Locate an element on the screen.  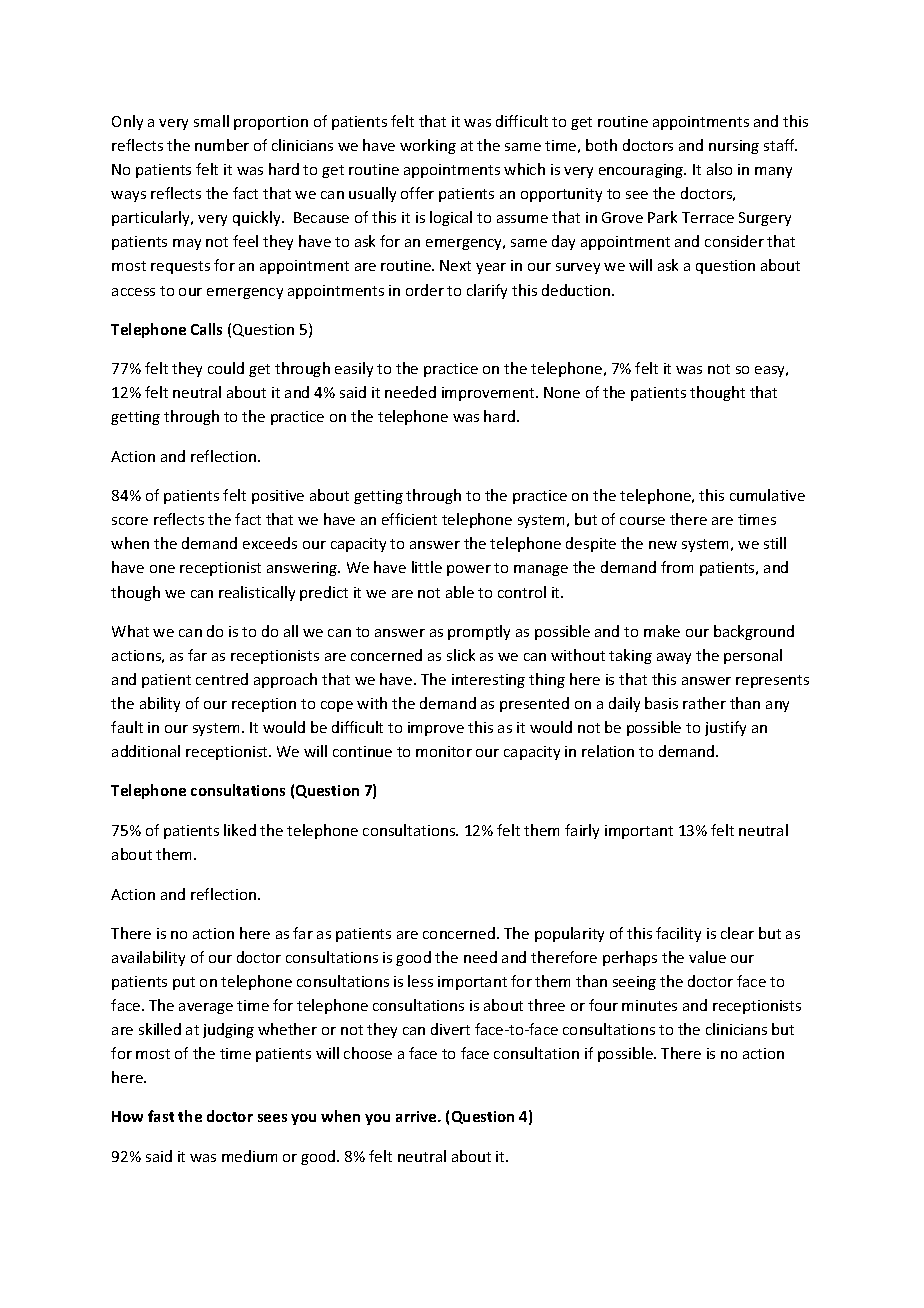
away is located at coordinates (674, 658).
